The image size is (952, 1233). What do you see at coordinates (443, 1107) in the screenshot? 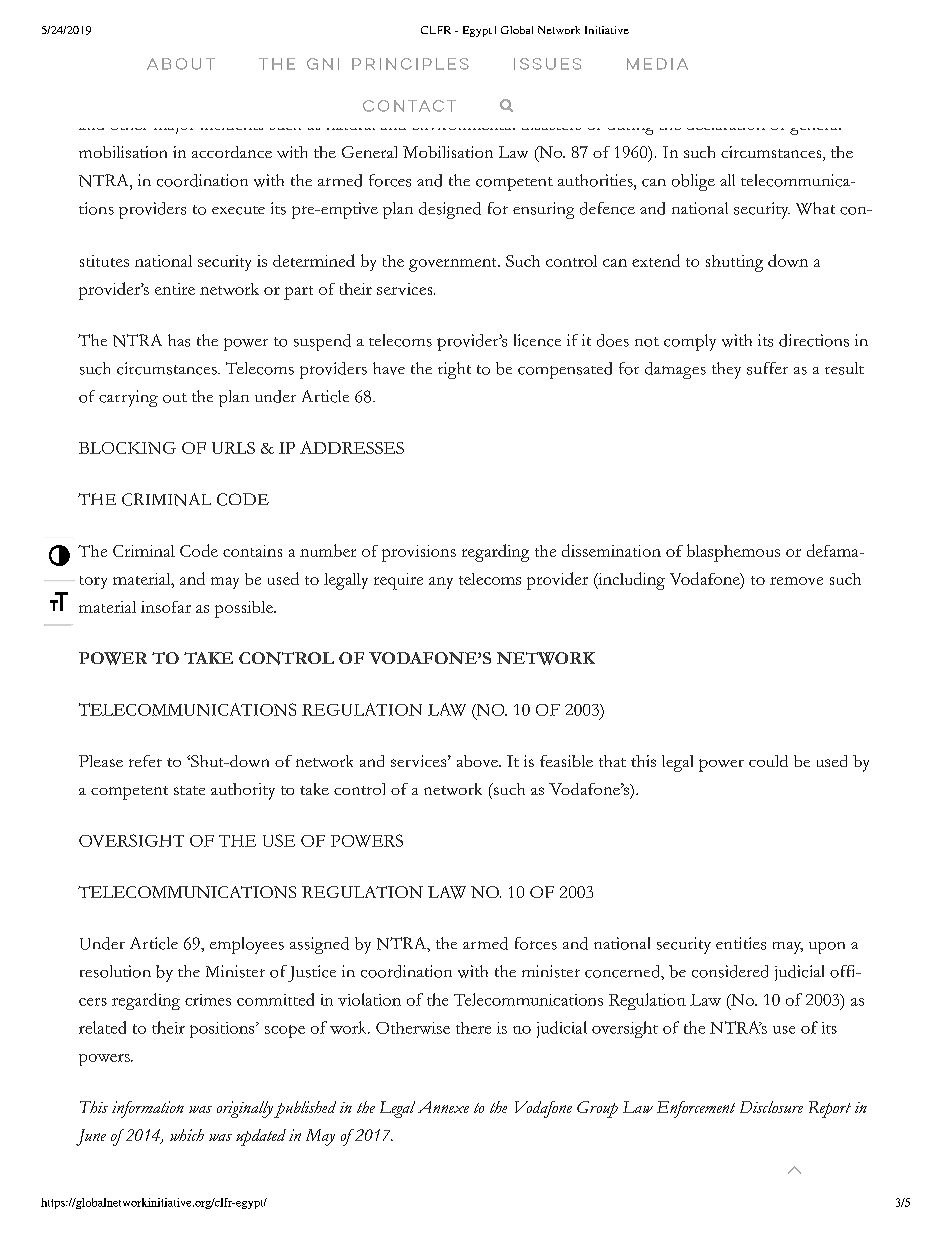
I see `Annexe` at bounding box center [443, 1107].
